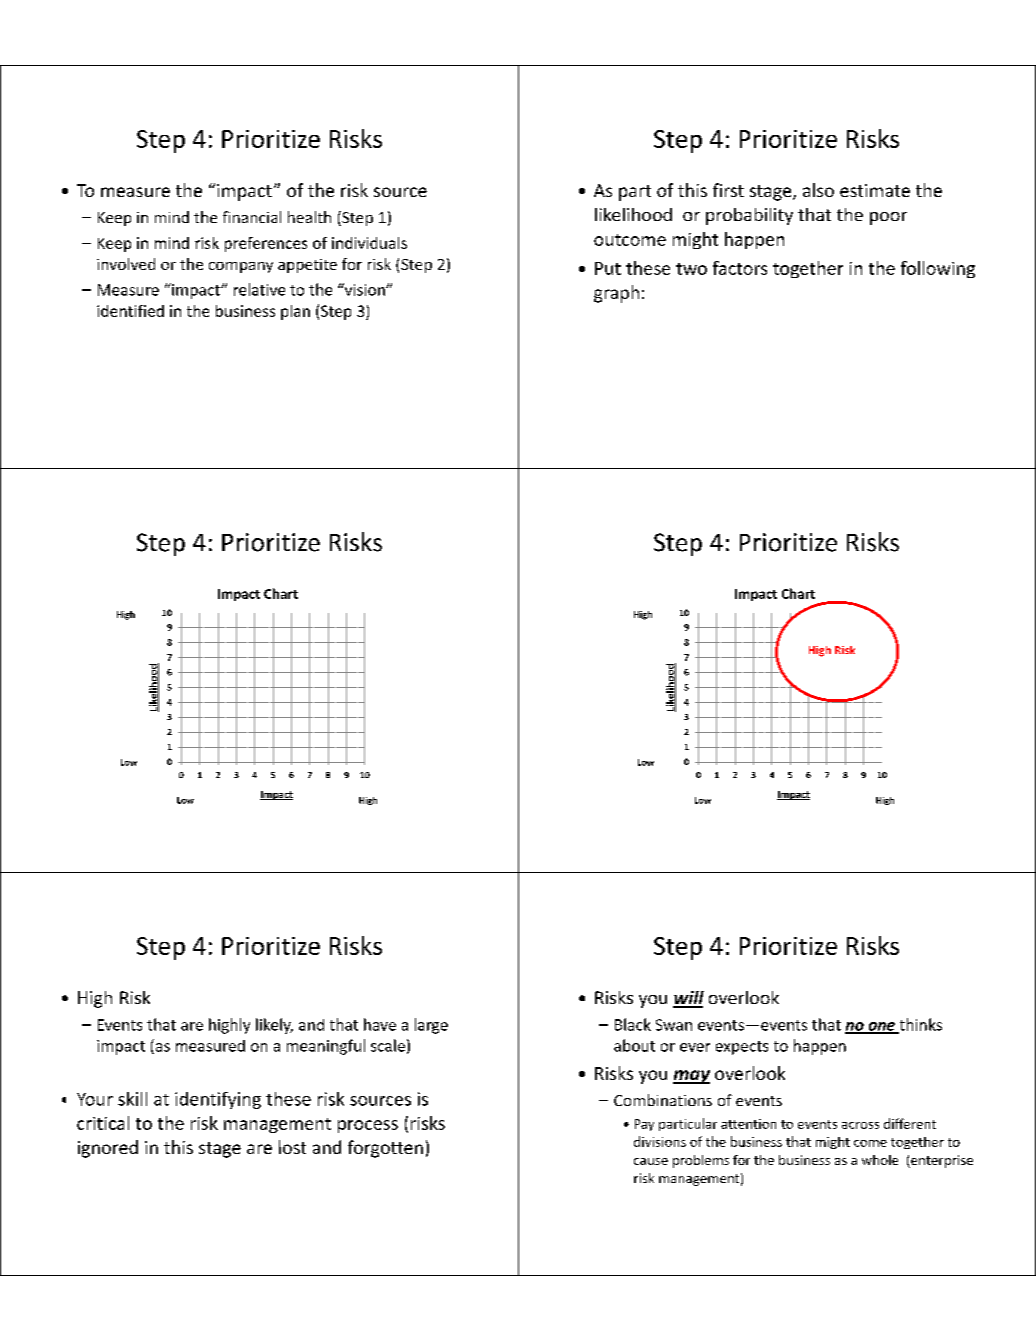 The image size is (1036, 1341). What do you see at coordinates (919, 1025) in the screenshot?
I see `thinks` at bounding box center [919, 1025].
